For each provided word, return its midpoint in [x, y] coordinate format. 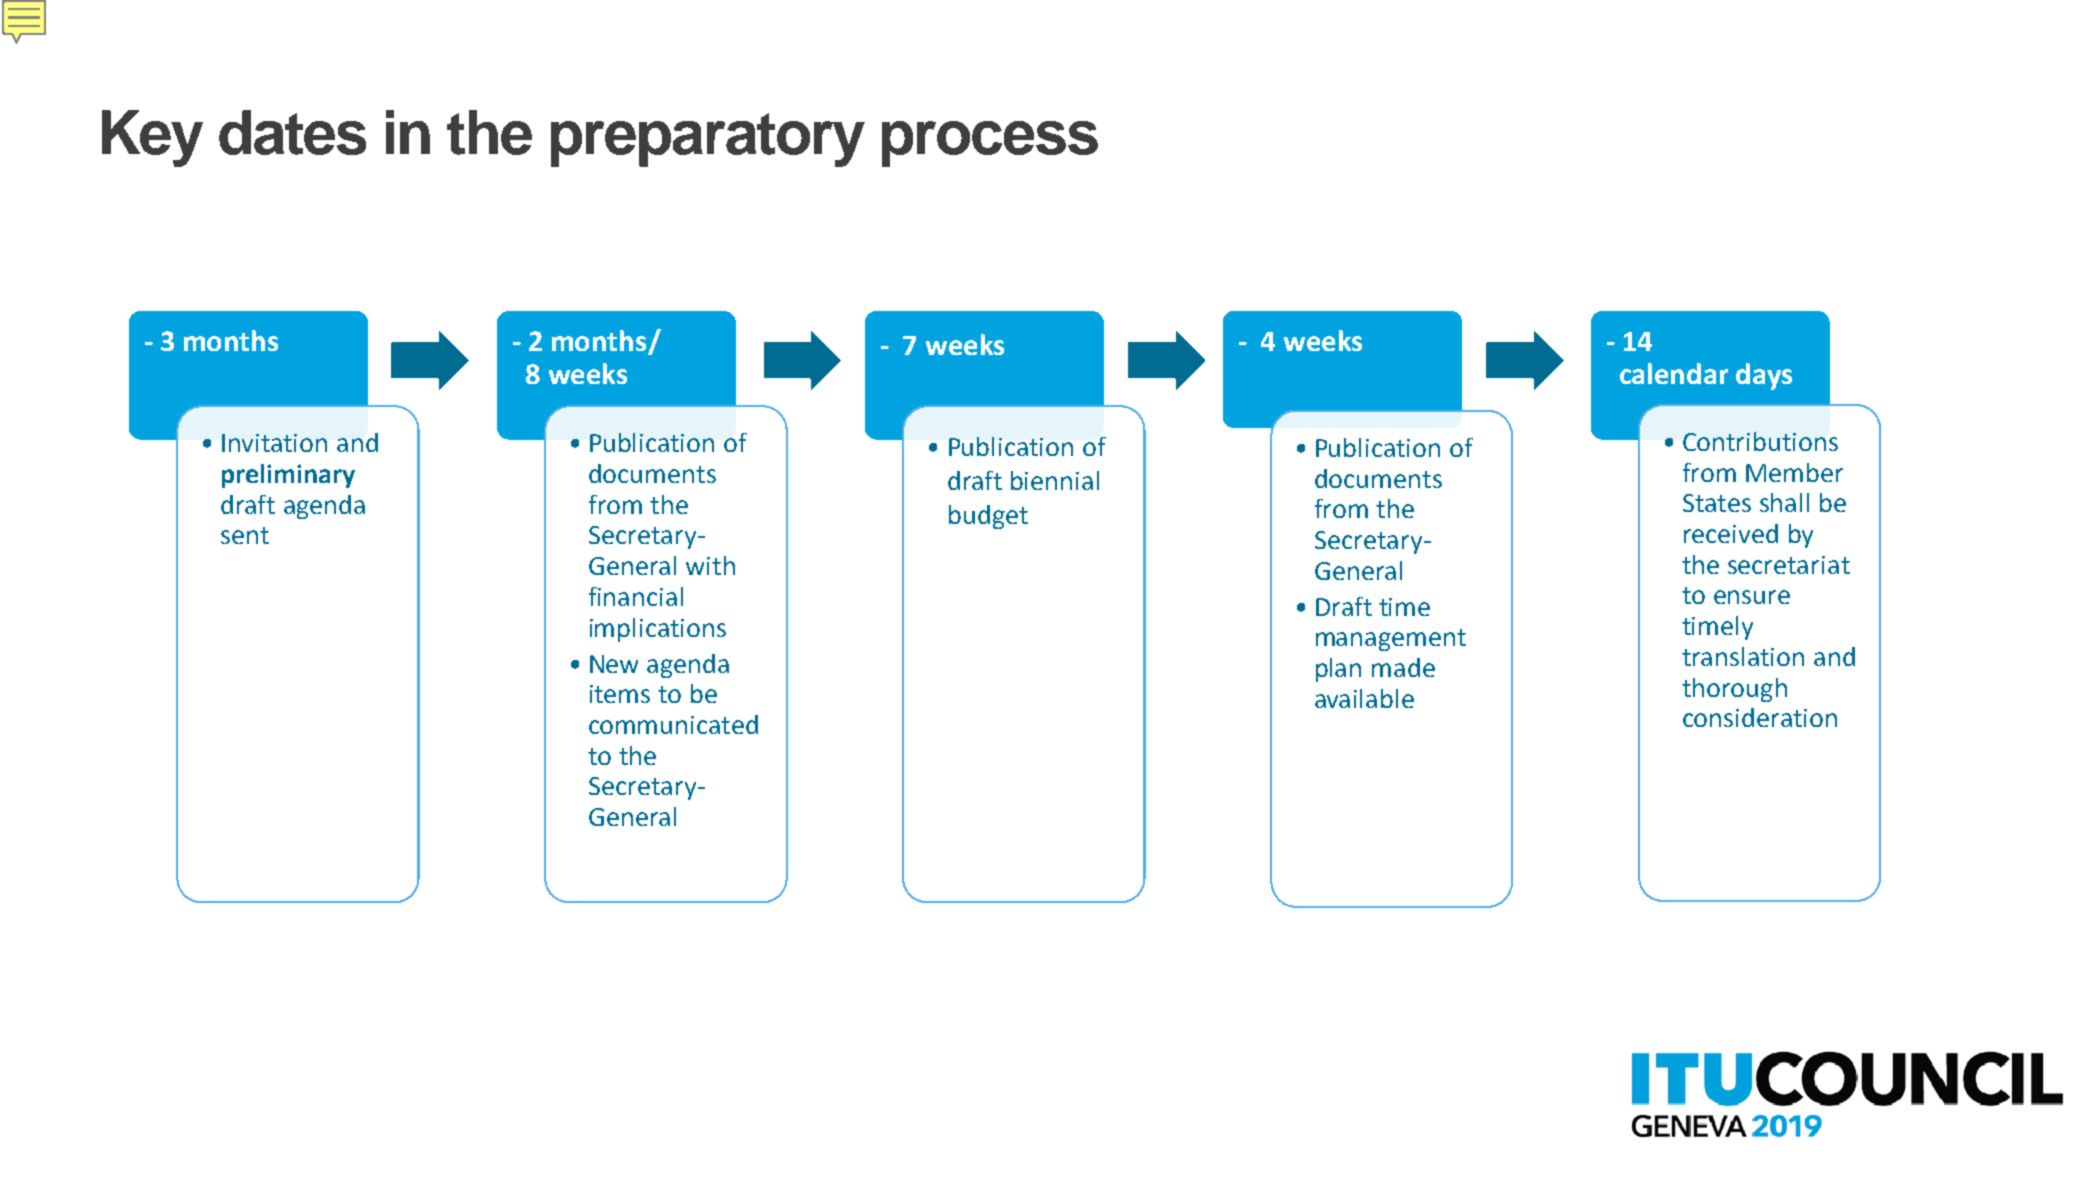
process [990, 144]
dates [292, 132]
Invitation [274, 443]
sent [245, 535]
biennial [1055, 480]
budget [988, 517]
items [620, 694]
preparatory [708, 140]
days [1764, 376]
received [1731, 533]
